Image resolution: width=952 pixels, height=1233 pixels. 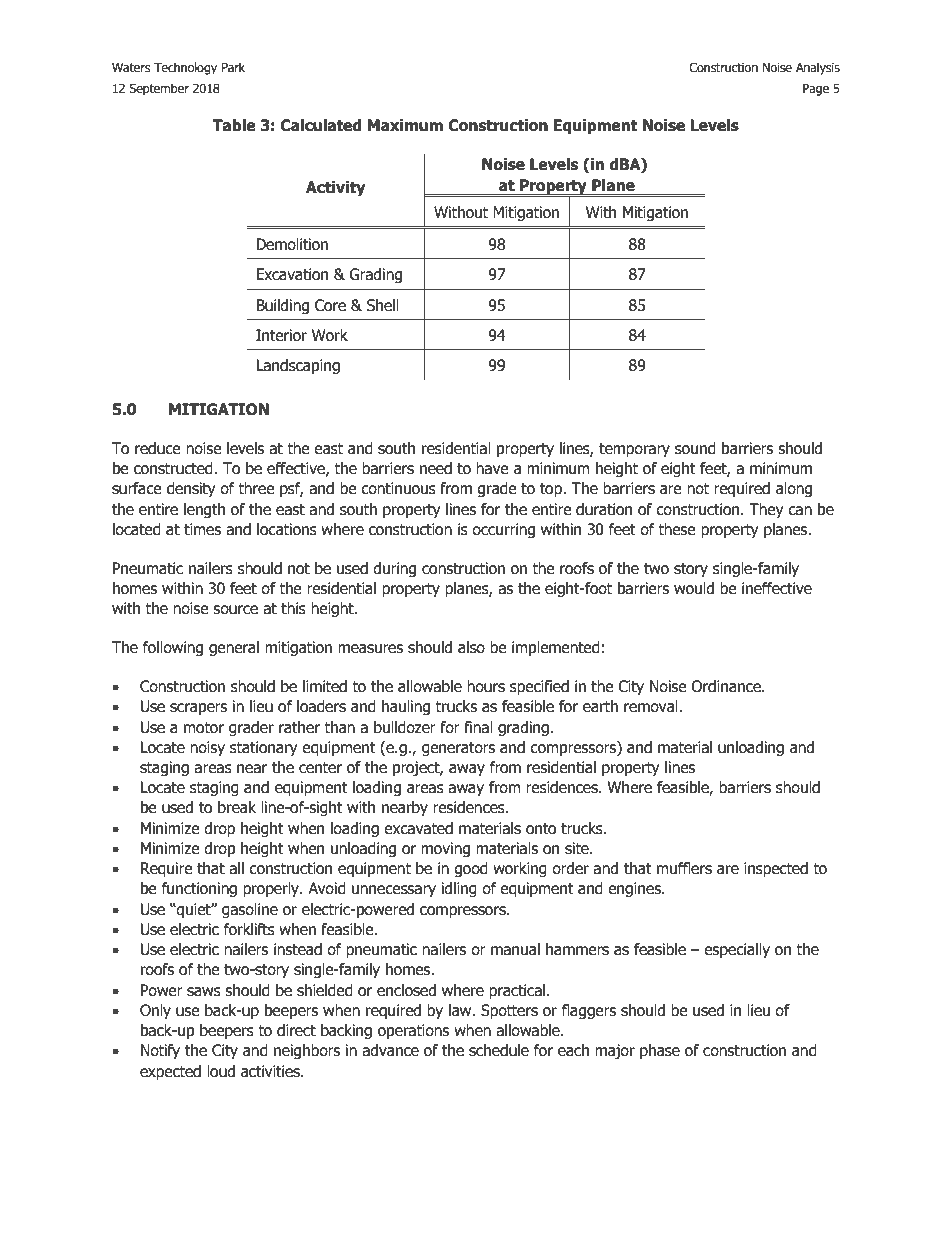 What do you see at coordinates (405, 125) in the image?
I see `Maximum` at bounding box center [405, 125].
